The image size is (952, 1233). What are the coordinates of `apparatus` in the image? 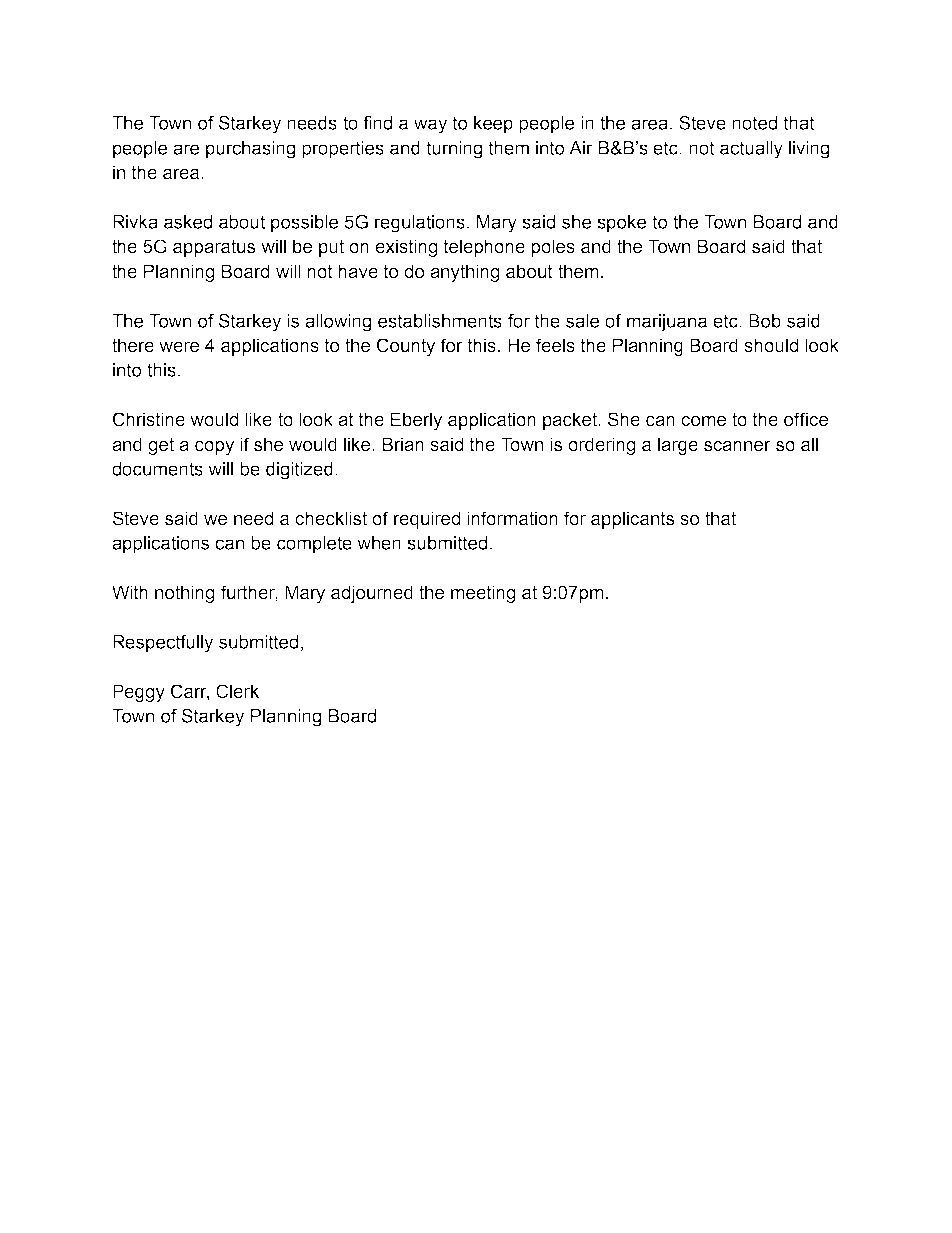 It's located at (214, 248).
